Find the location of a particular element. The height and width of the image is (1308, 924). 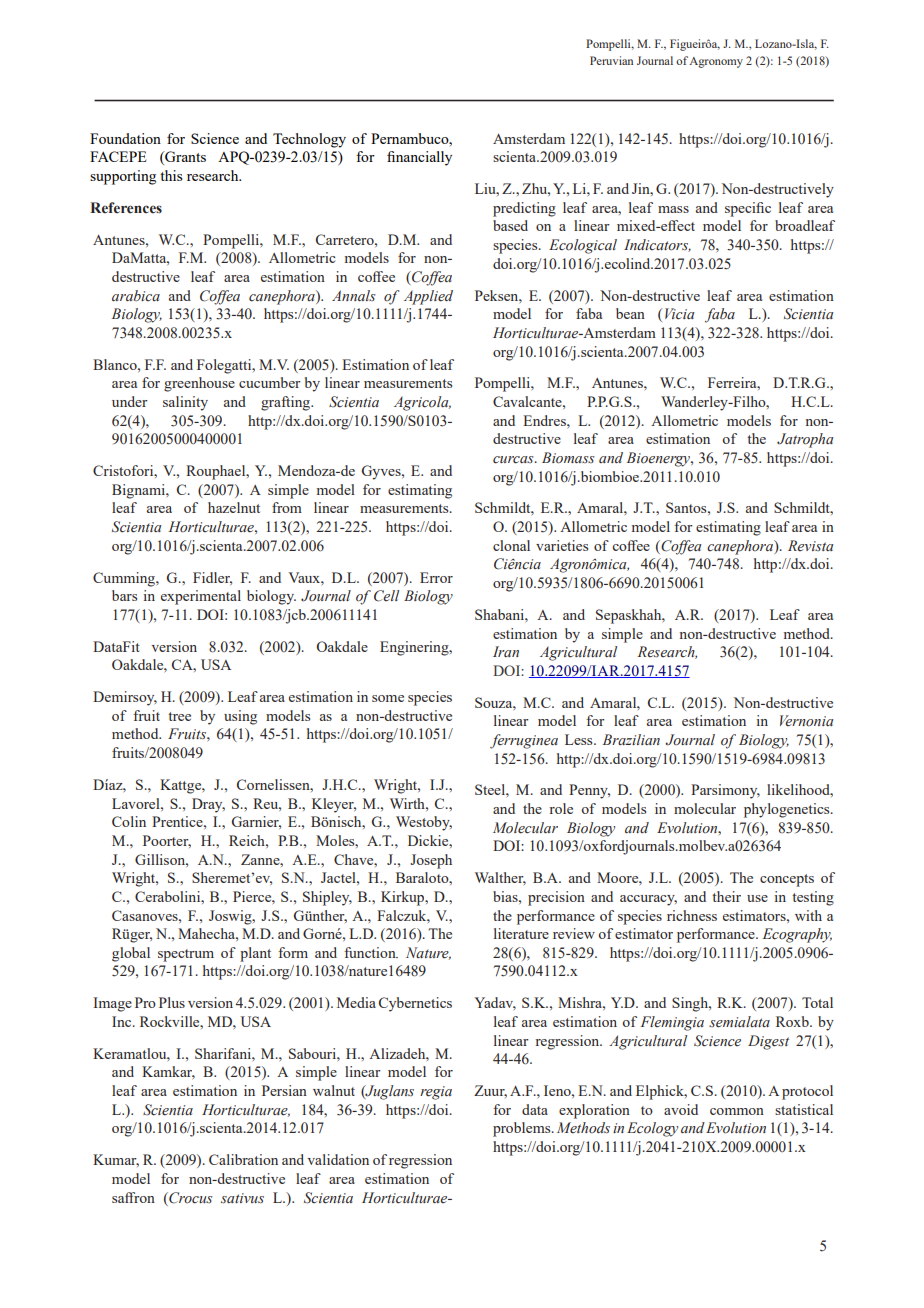

Crocus is located at coordinates (190, 1198).
